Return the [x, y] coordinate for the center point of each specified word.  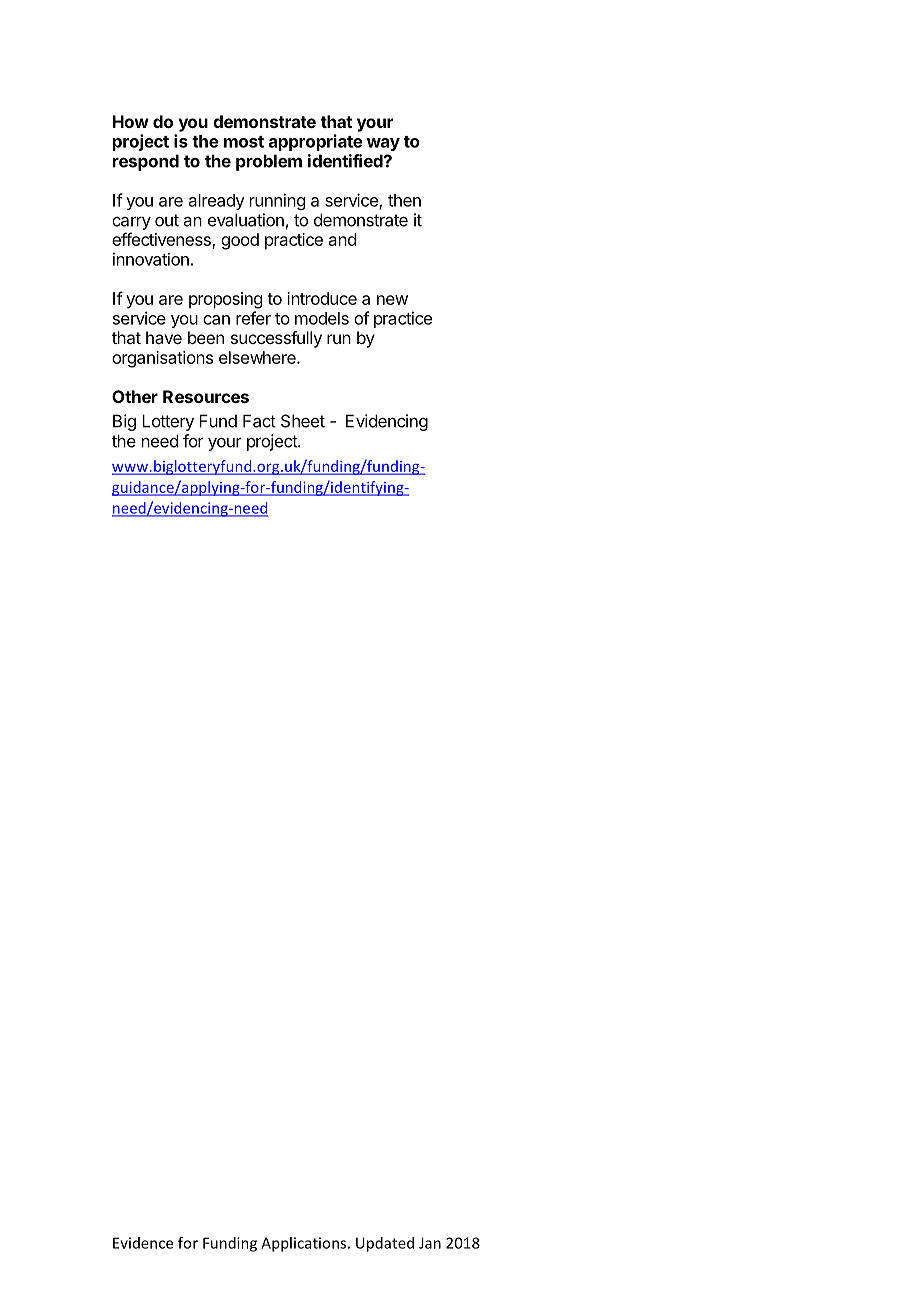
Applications [305, 1244]
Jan [430, 1243]
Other [135, 396]
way [383, 144]
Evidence [143, 1243]
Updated [385, 1244]
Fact [259, 421]
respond [146, 162]
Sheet [303, 421]
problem [269, 162]
